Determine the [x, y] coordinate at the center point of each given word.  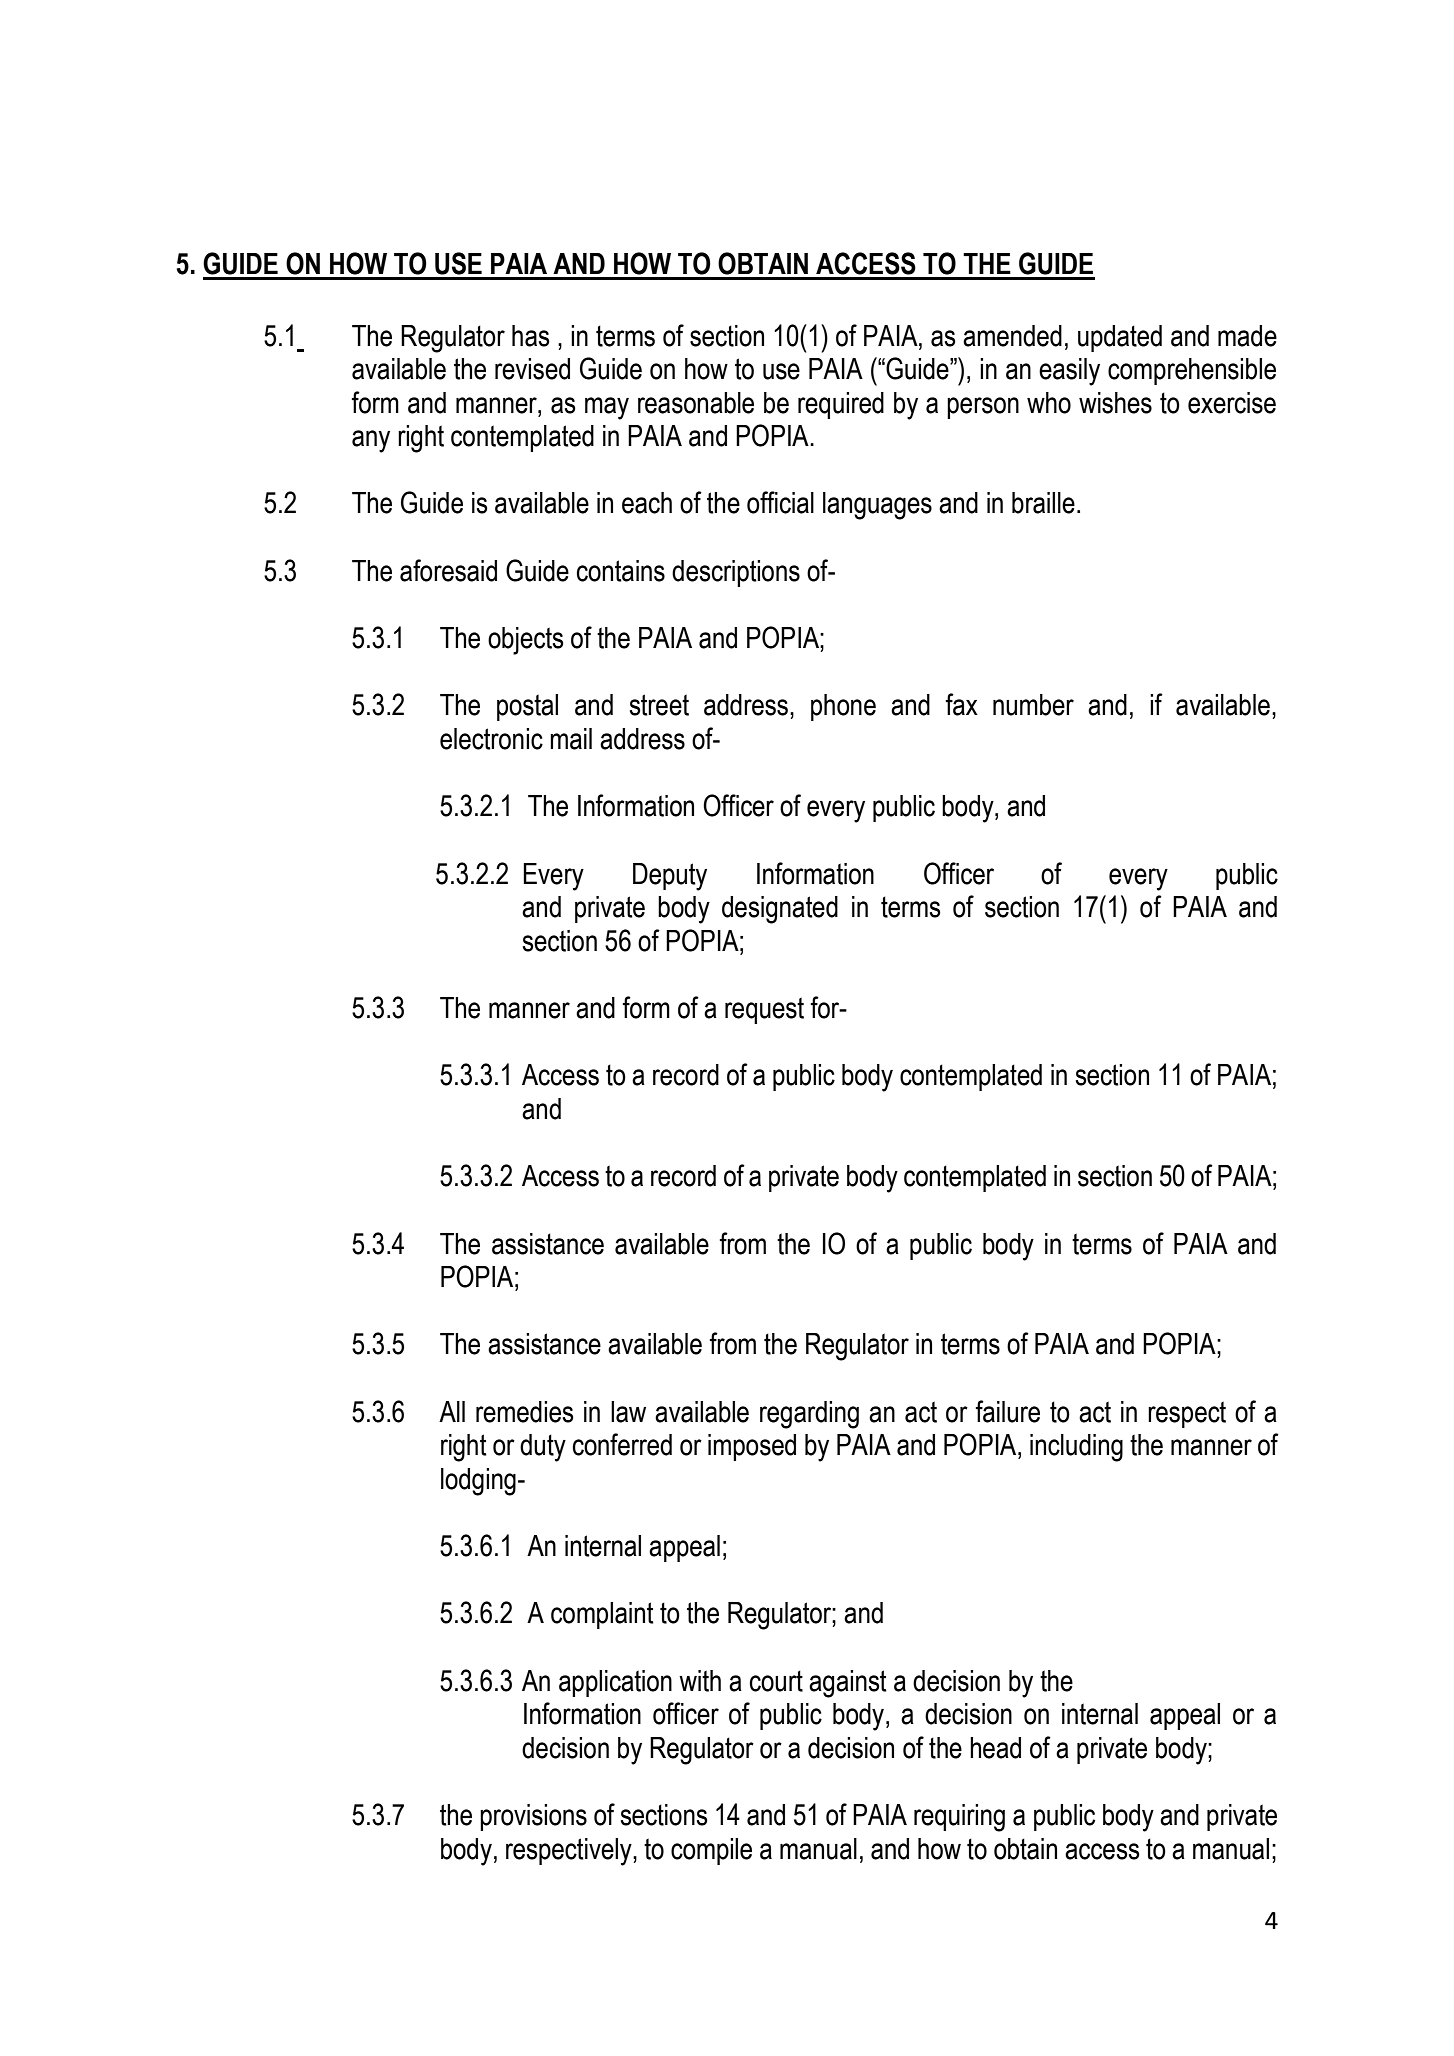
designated [780, 910]
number [1033, 705]
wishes [1115, 403]
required [841, 405]
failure [1007, 1411]
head [995, 1748]
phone [843, 707]
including [1076, 1448]
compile [711, 1851]
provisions [533, 1817]
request [764, 1010]
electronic [491, 739]
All [452, 1411]
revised [532, 369]
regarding [809, 1415]
